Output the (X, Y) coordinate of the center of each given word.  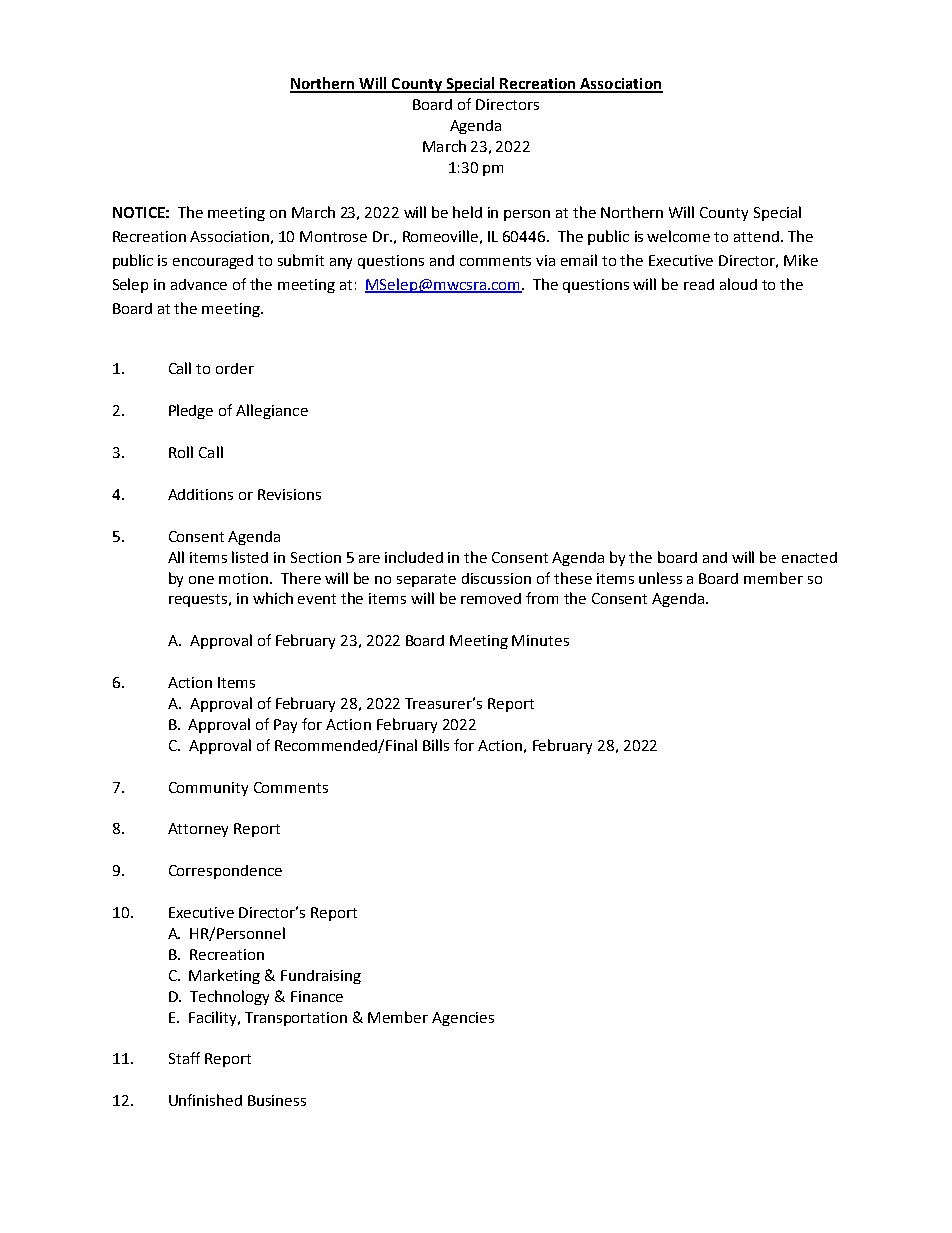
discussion (496, 578)
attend (756, 236)
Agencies (463, 1019)
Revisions (289, 494)
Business (277, 1100)
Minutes (540, 640)
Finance (317, 996)
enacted (809, 557)
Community (208, 789)
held (467, 212)
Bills (436, 745)
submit (301, 260)
